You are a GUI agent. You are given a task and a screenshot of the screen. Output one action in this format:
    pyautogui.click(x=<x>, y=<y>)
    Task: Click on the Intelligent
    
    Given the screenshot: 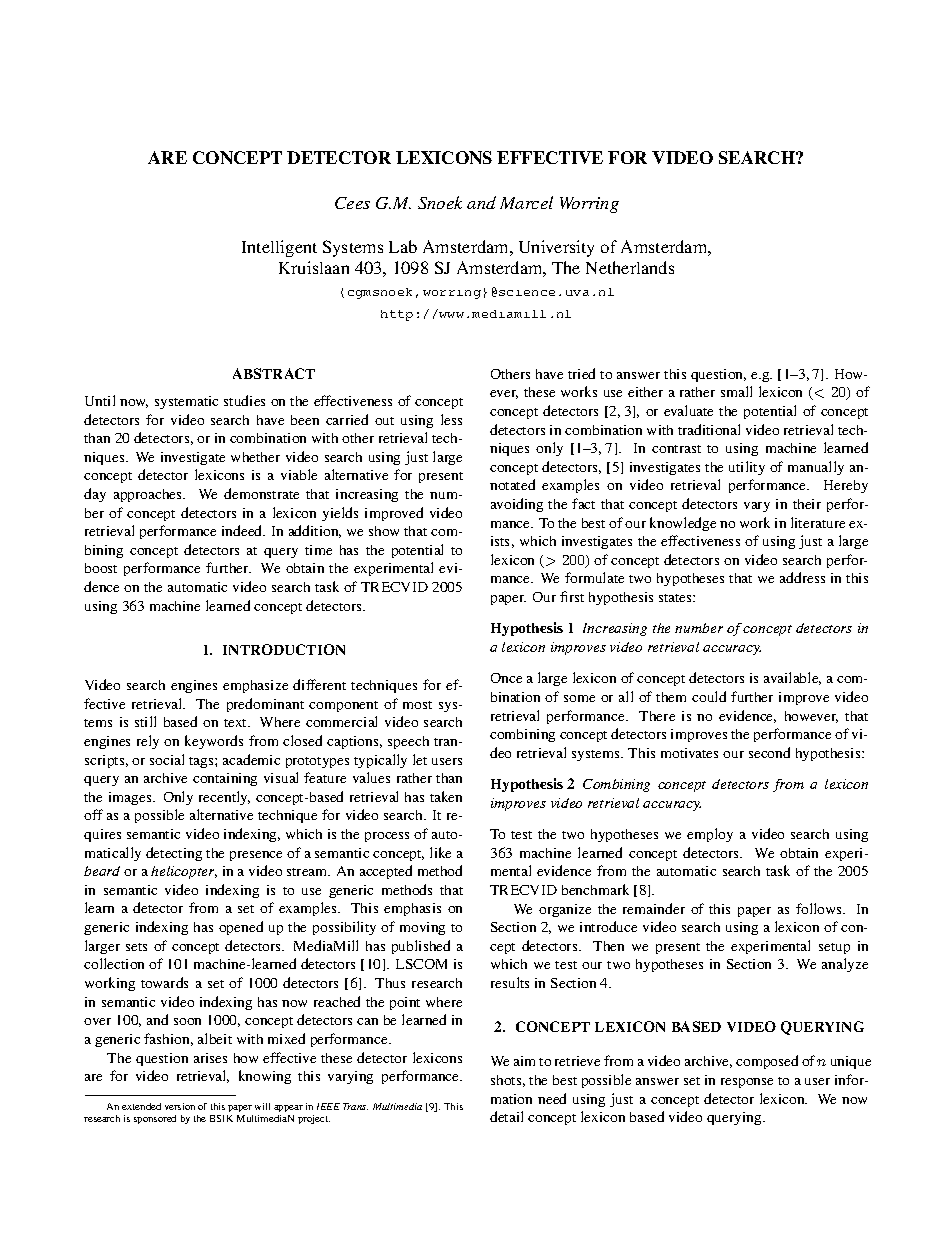 What is the action you would take?
    pyautogui.click(x=279, y=248)
